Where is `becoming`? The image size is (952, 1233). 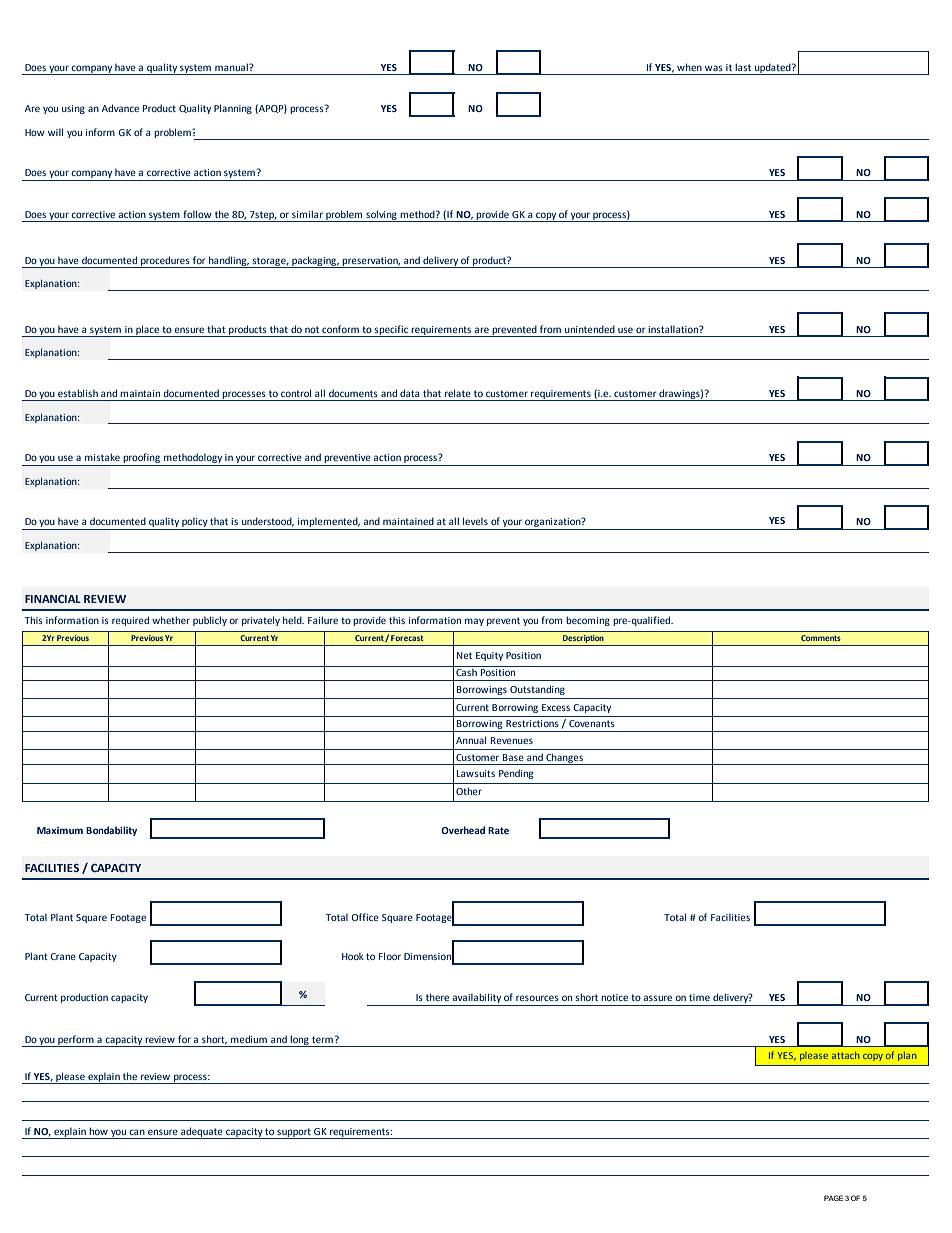 becoming is located at coordinates (588, 621).
